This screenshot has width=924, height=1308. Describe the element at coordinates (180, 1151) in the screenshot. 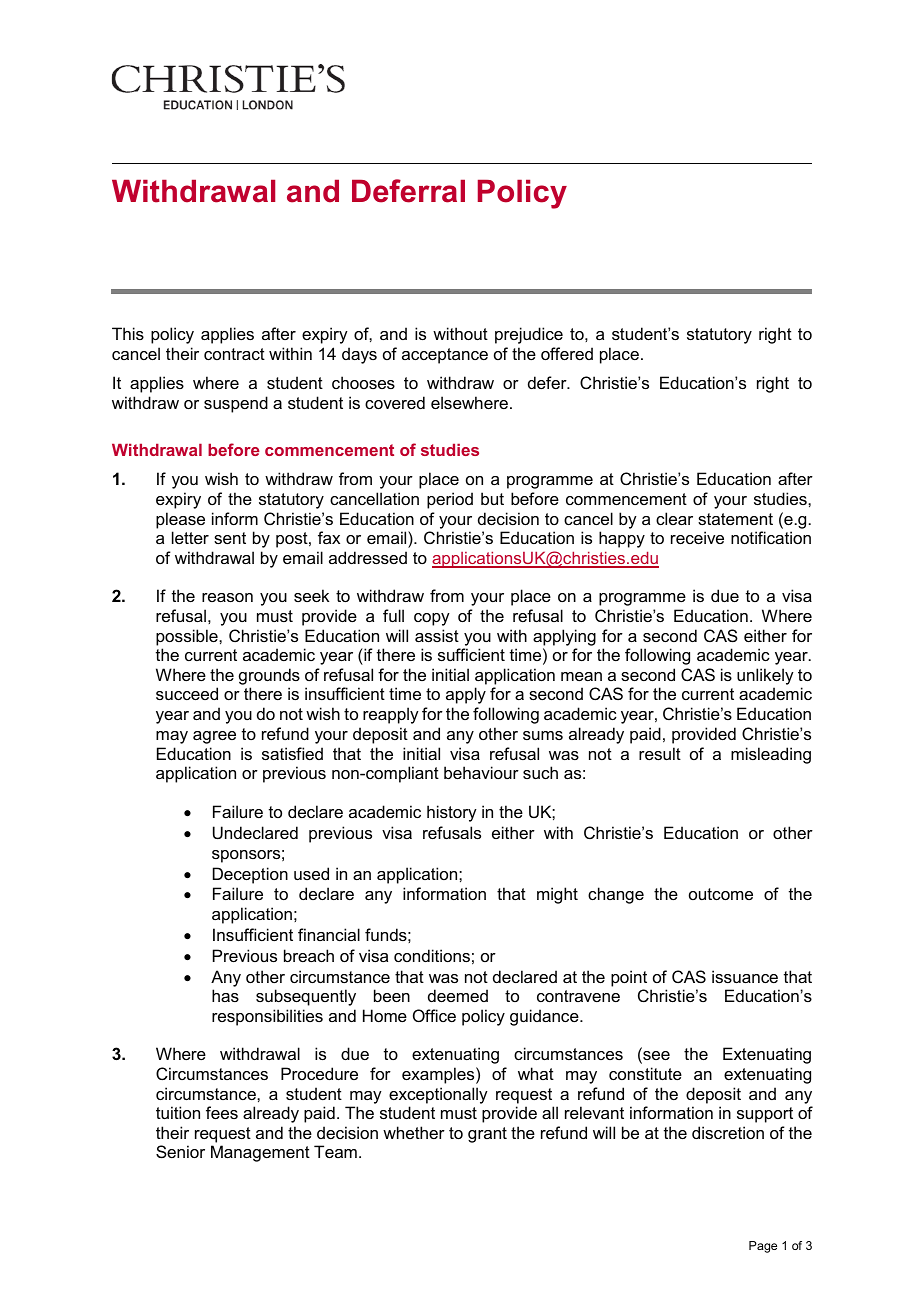

I see `Senior` at that location.
